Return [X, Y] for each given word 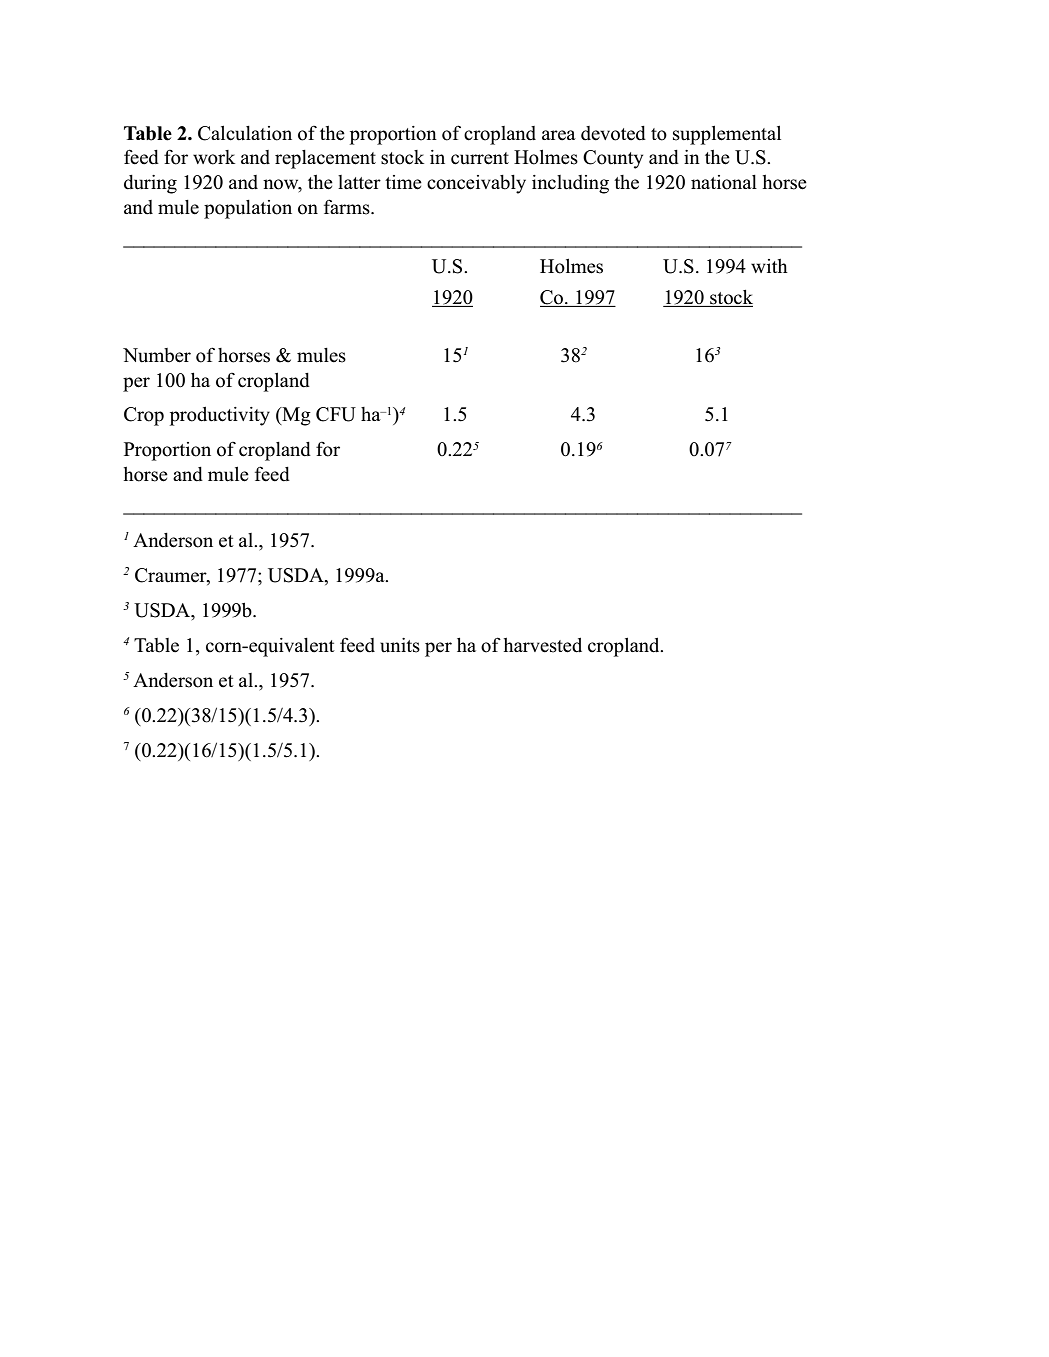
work [214, 157]
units [400, 645]
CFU [336, 414]
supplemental [727, 135]
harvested [543, 645]
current [480, 158]
